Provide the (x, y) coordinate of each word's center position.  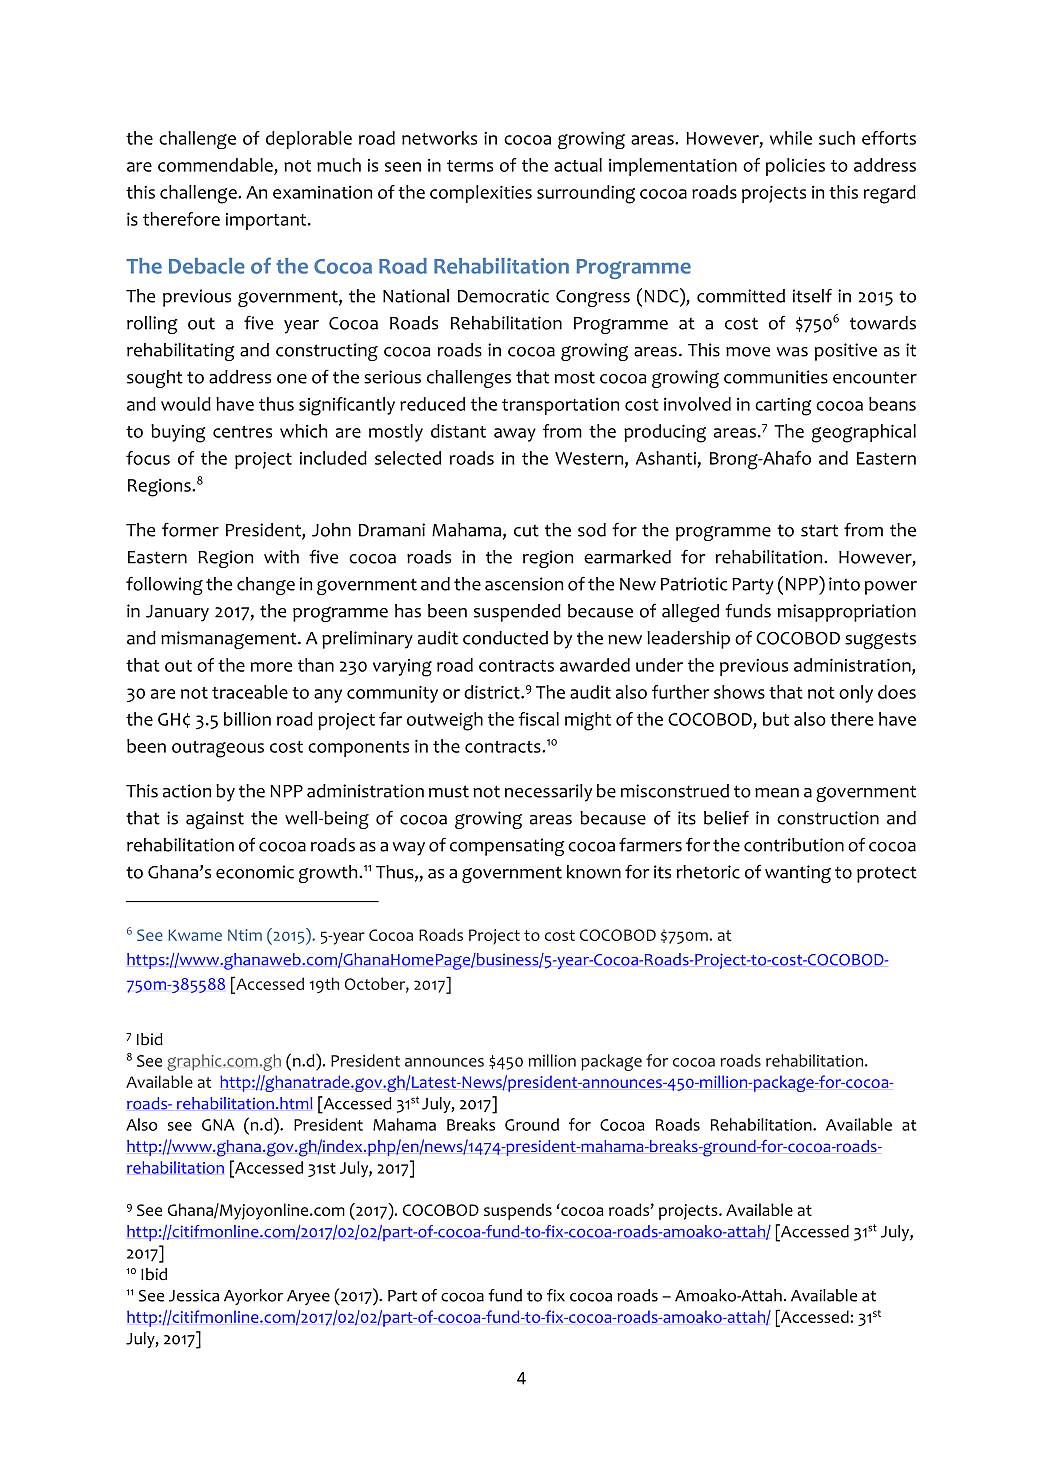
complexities (481, 194)
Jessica (194, 1295)
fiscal (538, 719)
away (515, 435)
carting (783, 407)
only (856, 694)
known (594, 872)
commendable (215, 165)
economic (255, 872)
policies (795, 167)
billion (247, 719)
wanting (798, 874)
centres (242, 432)
